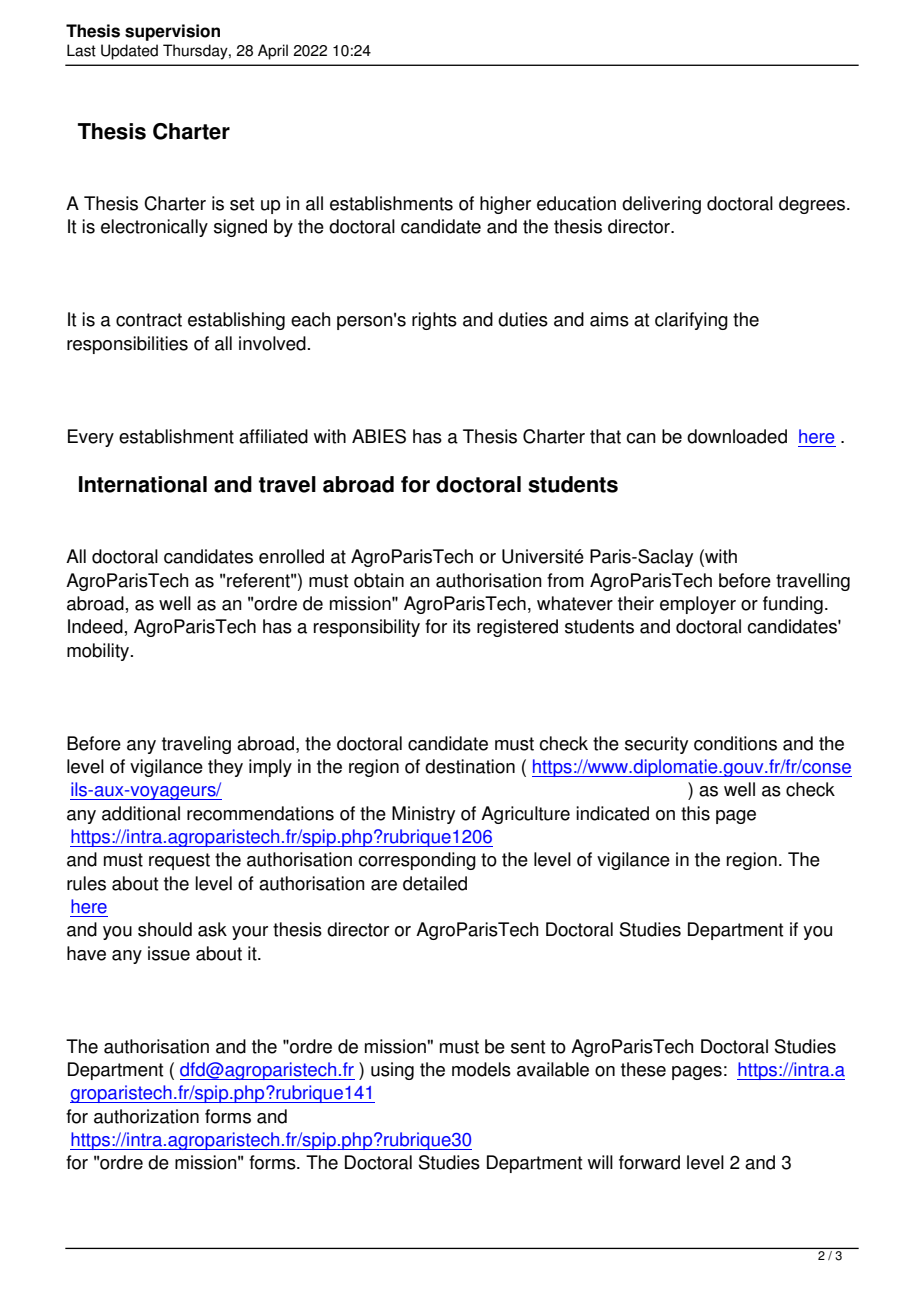  What do you see at coordinates (735, 743) in the screenshot?
I see `conditions` at bounding box center [735, 743].
